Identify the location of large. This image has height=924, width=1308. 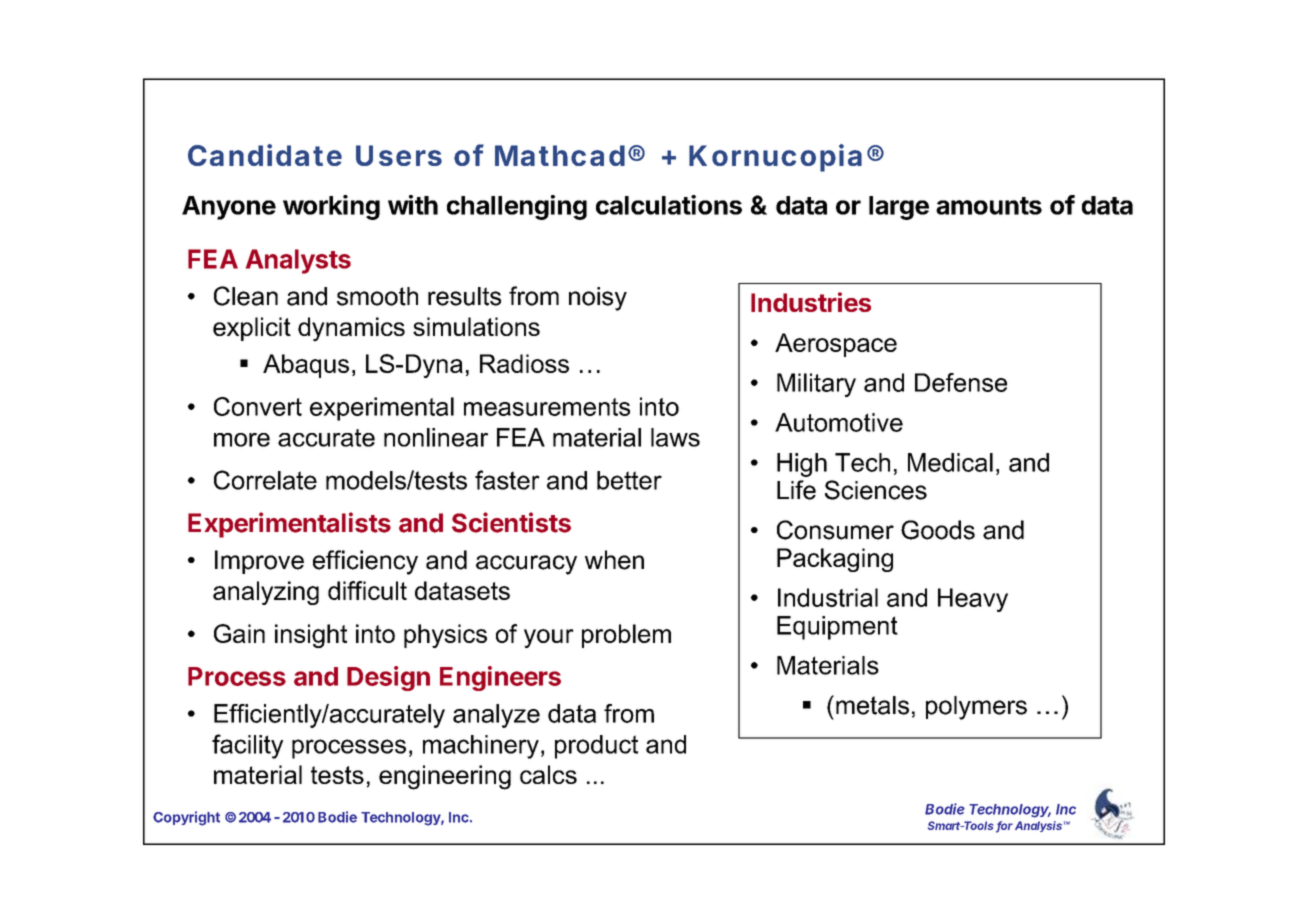
(899, 208).
